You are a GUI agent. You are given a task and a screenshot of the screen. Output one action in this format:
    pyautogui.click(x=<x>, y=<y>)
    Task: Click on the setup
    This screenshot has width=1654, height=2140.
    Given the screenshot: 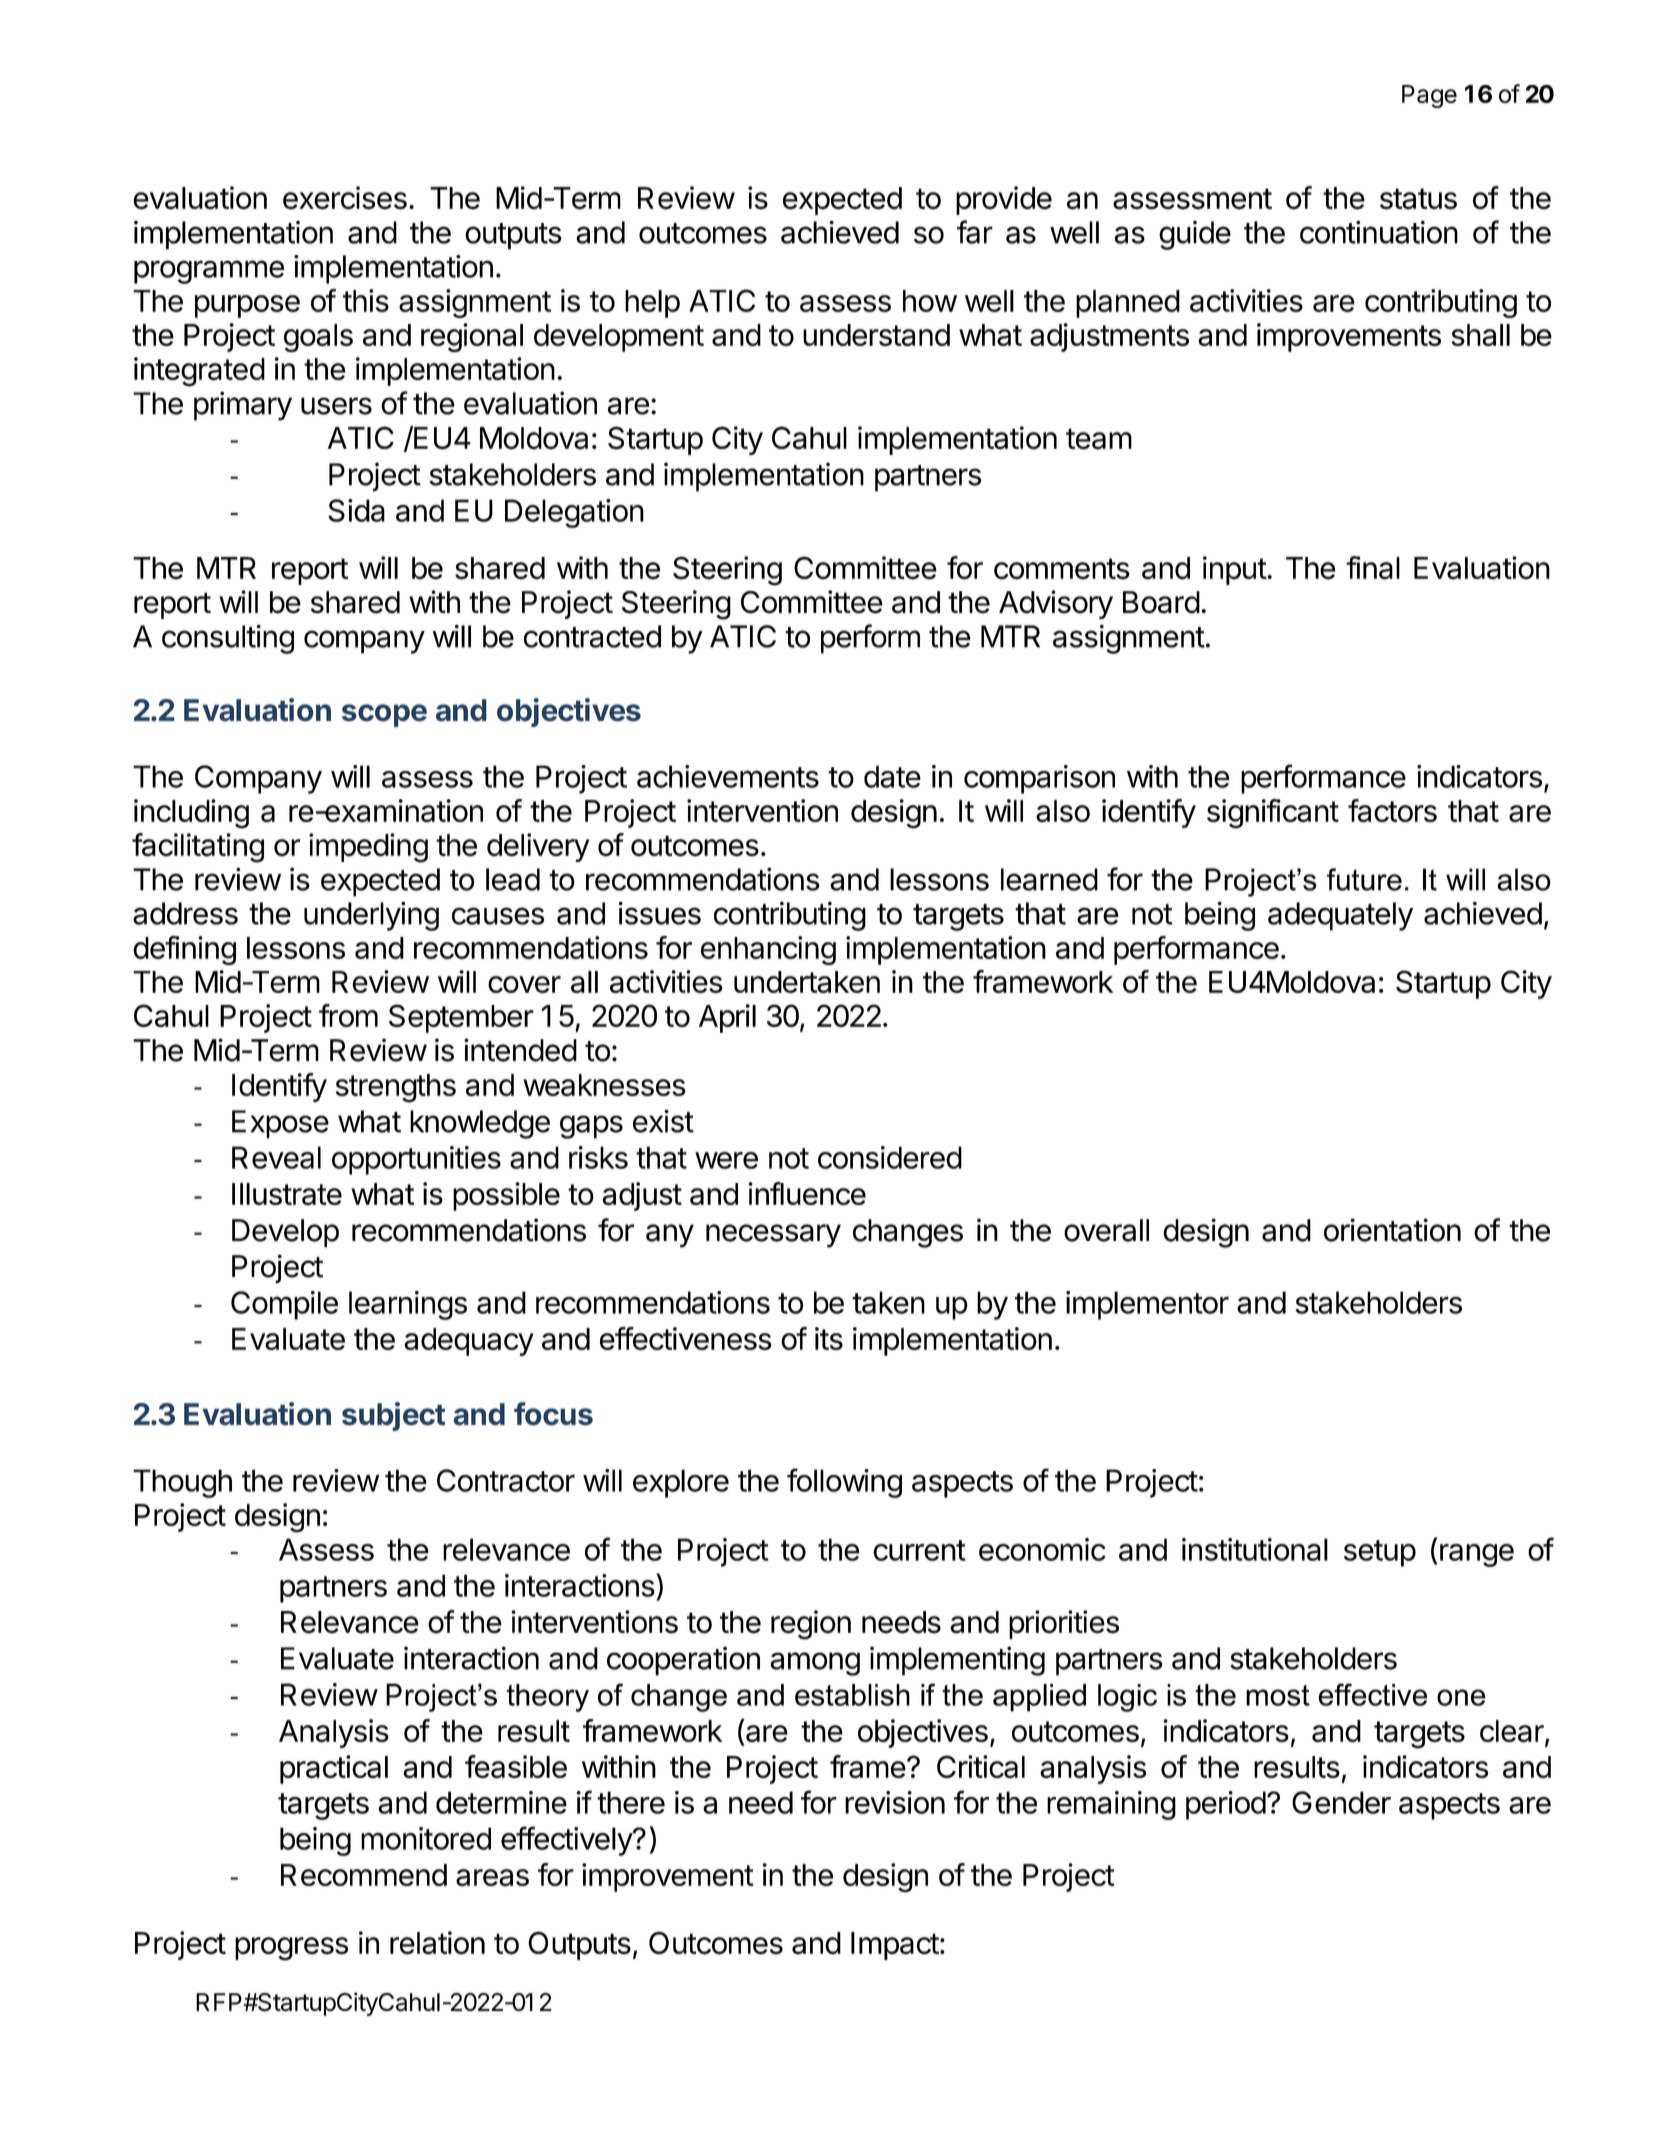 What is the action you would take?
    pyautogui.click(x=1380, y=1553)
